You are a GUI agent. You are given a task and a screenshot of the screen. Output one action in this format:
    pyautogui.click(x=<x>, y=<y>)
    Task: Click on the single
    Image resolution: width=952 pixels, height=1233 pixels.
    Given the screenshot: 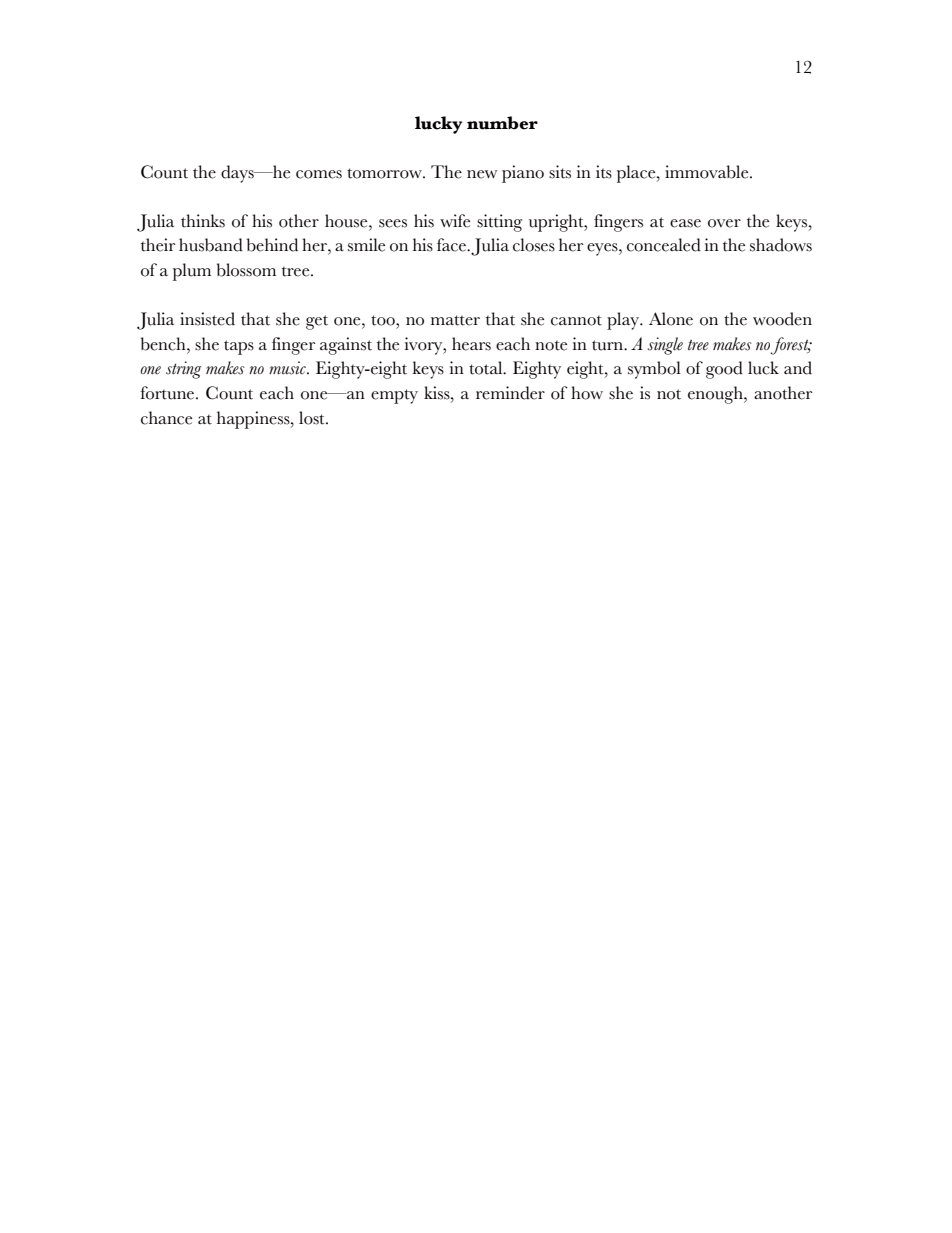 What is the action you would take?
    pyautogui.click(x=665, y=346)
